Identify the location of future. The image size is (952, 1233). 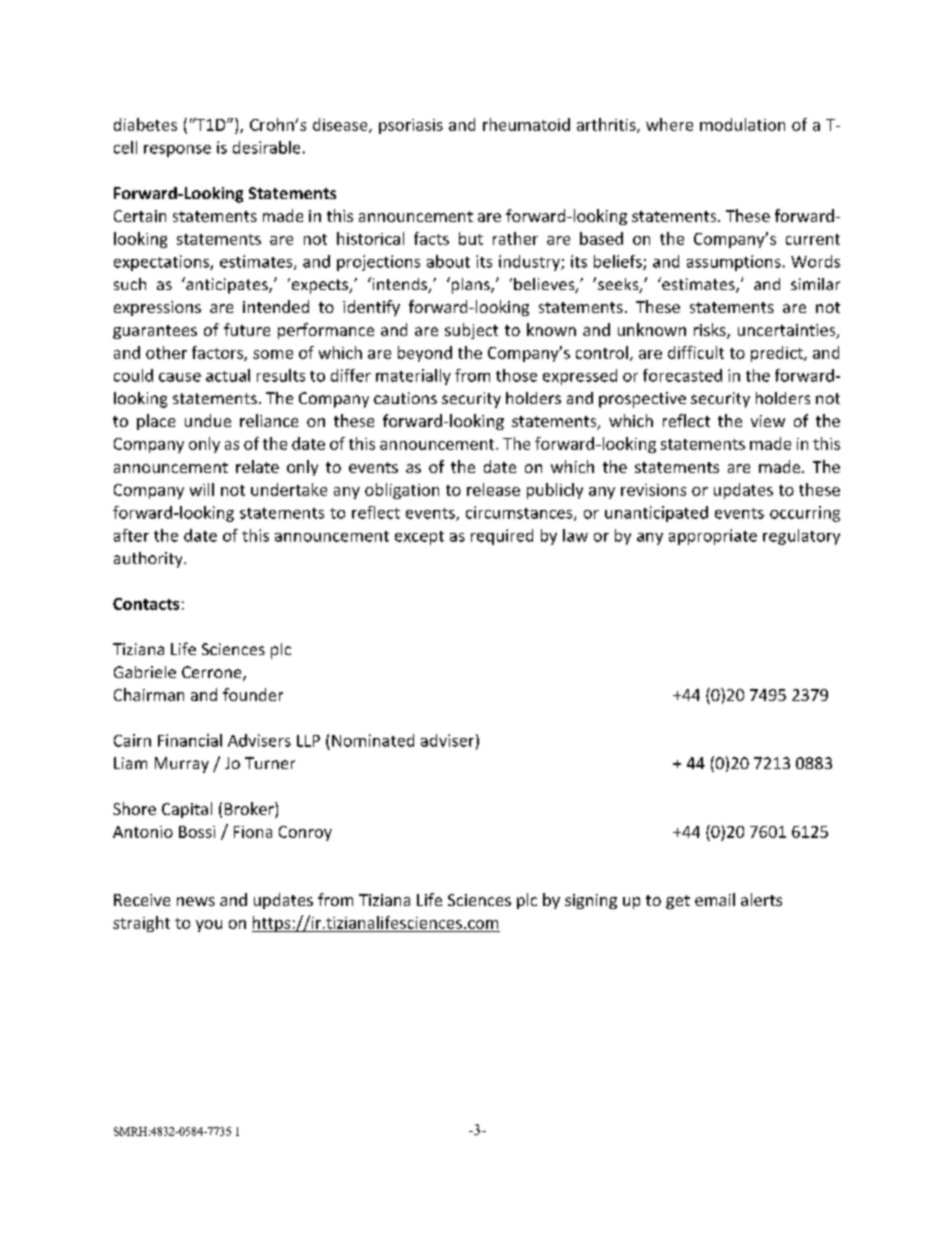
(247, 329).
